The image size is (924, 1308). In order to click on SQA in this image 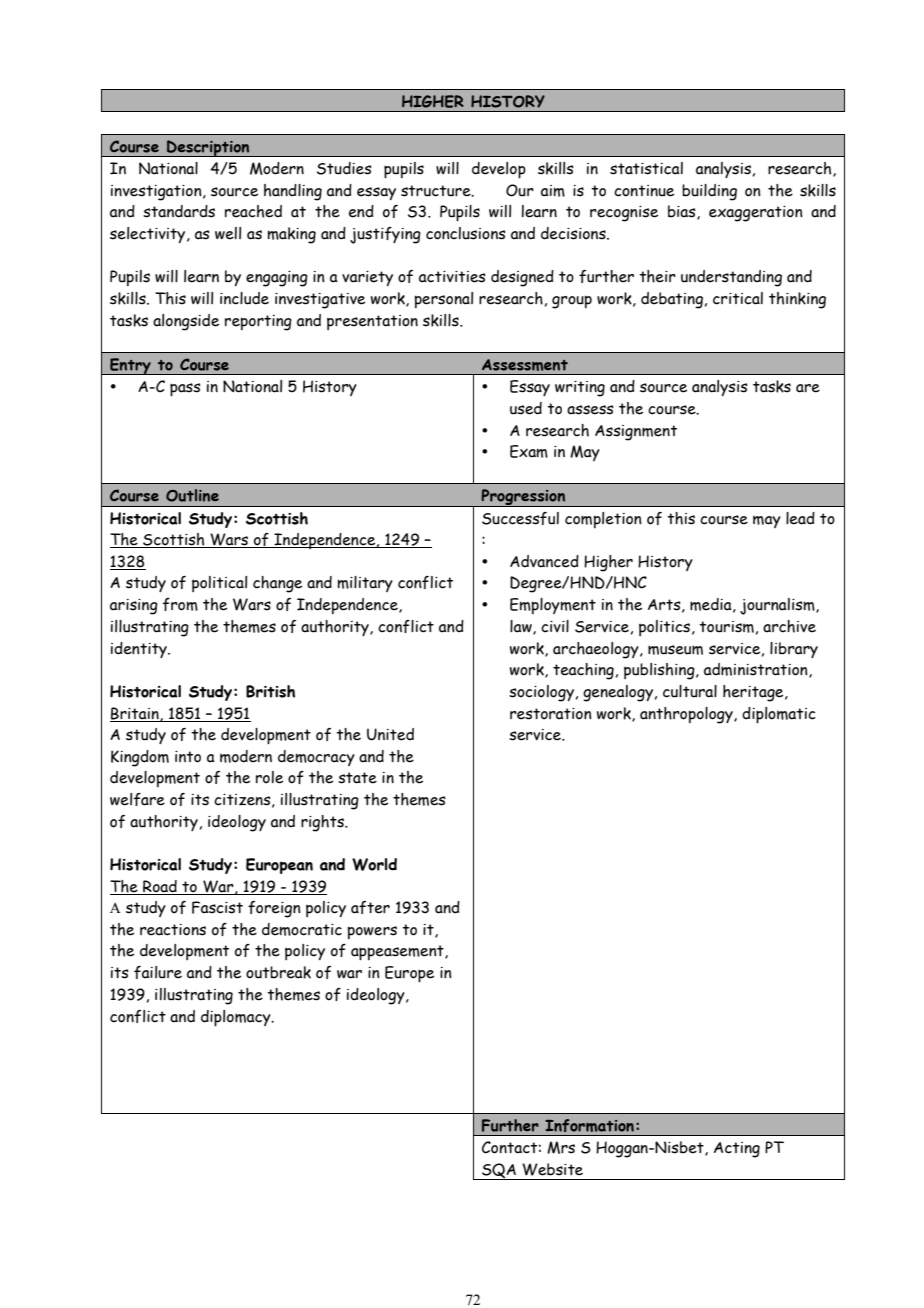, I will do `click(499, 1171)`.
